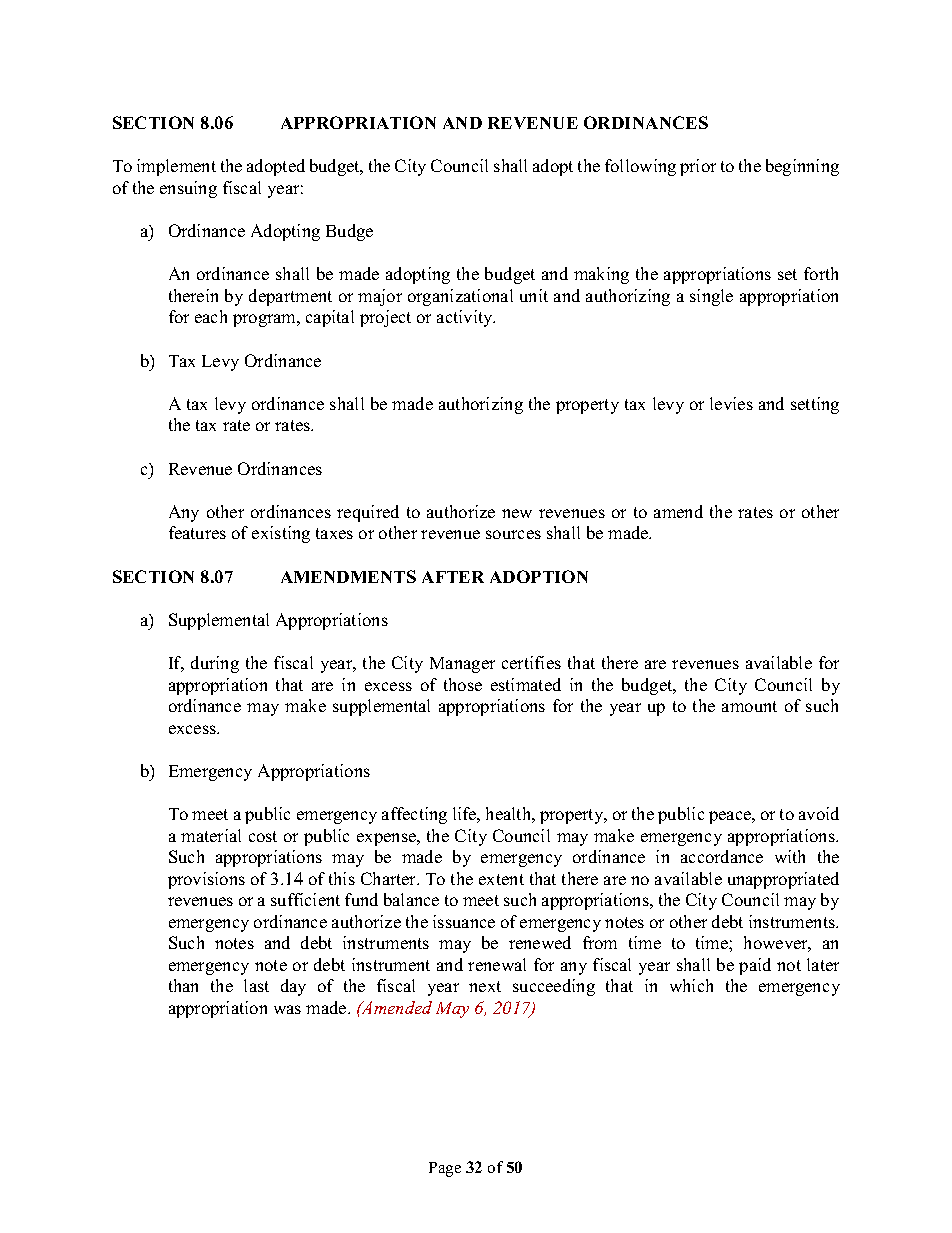  I want to click on was, so click(287, 1009).
